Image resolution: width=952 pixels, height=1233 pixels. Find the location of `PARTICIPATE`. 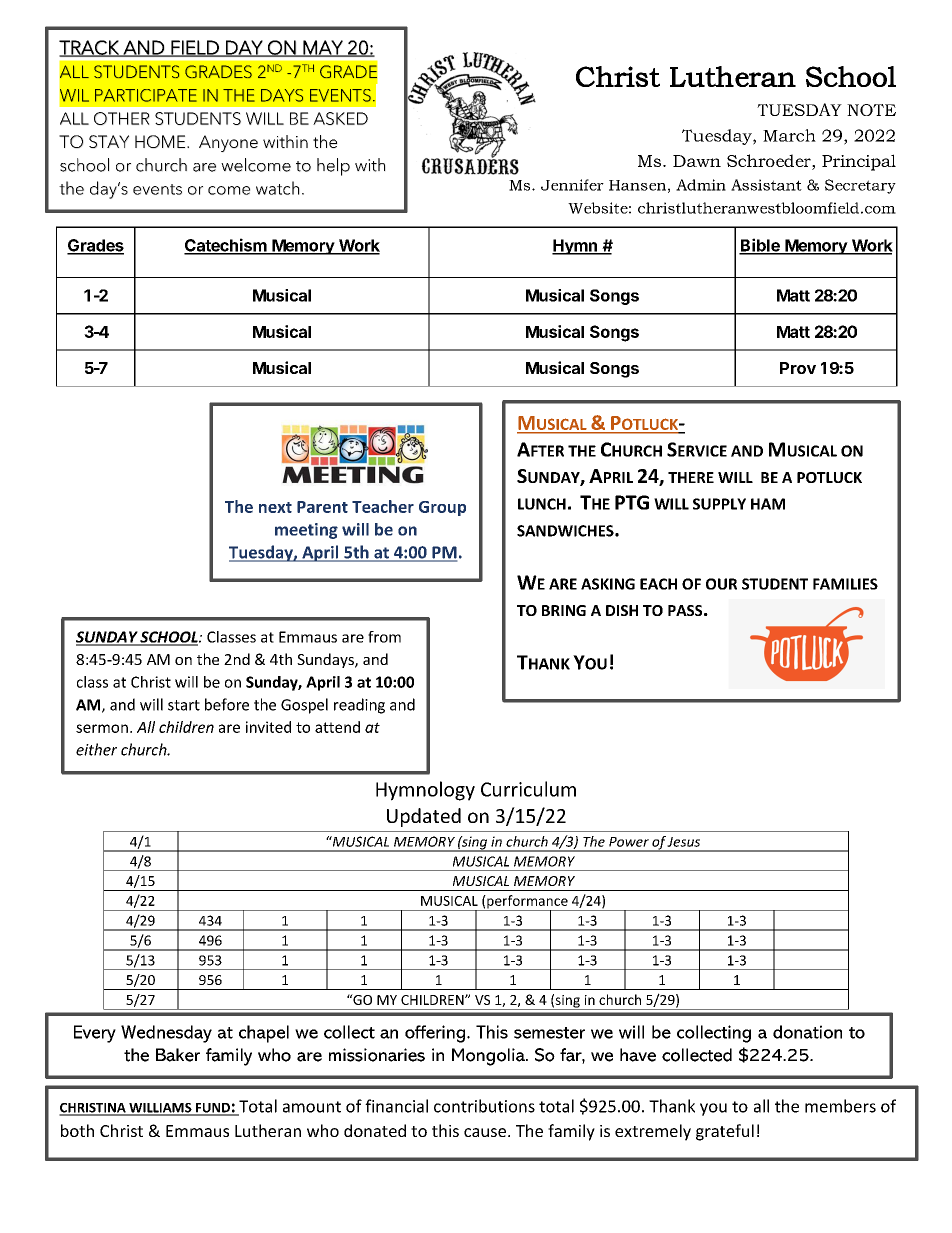

PARTICIPATE is located at coordinates (146, 95).
